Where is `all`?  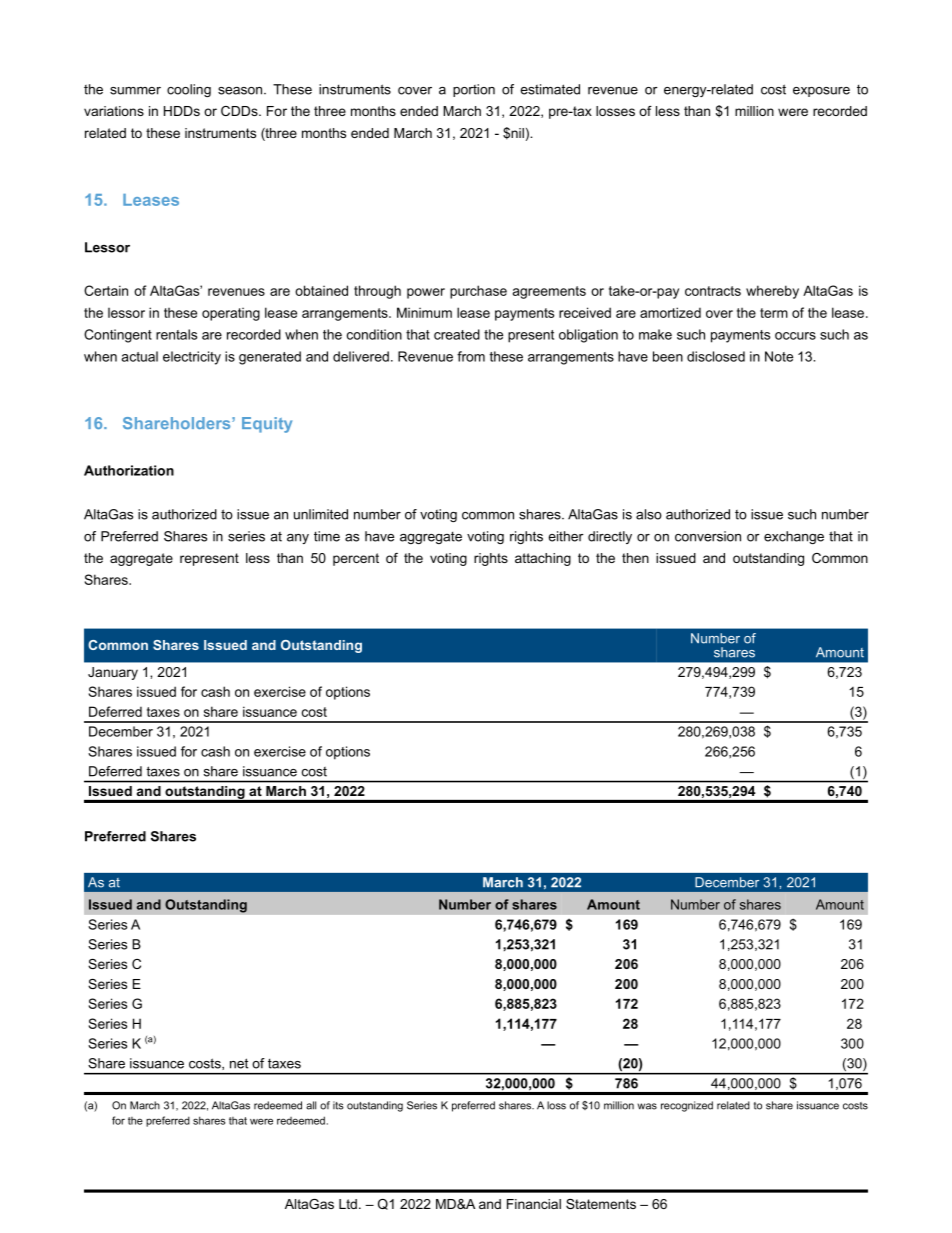
all is located at coordinates (311, 1105).
